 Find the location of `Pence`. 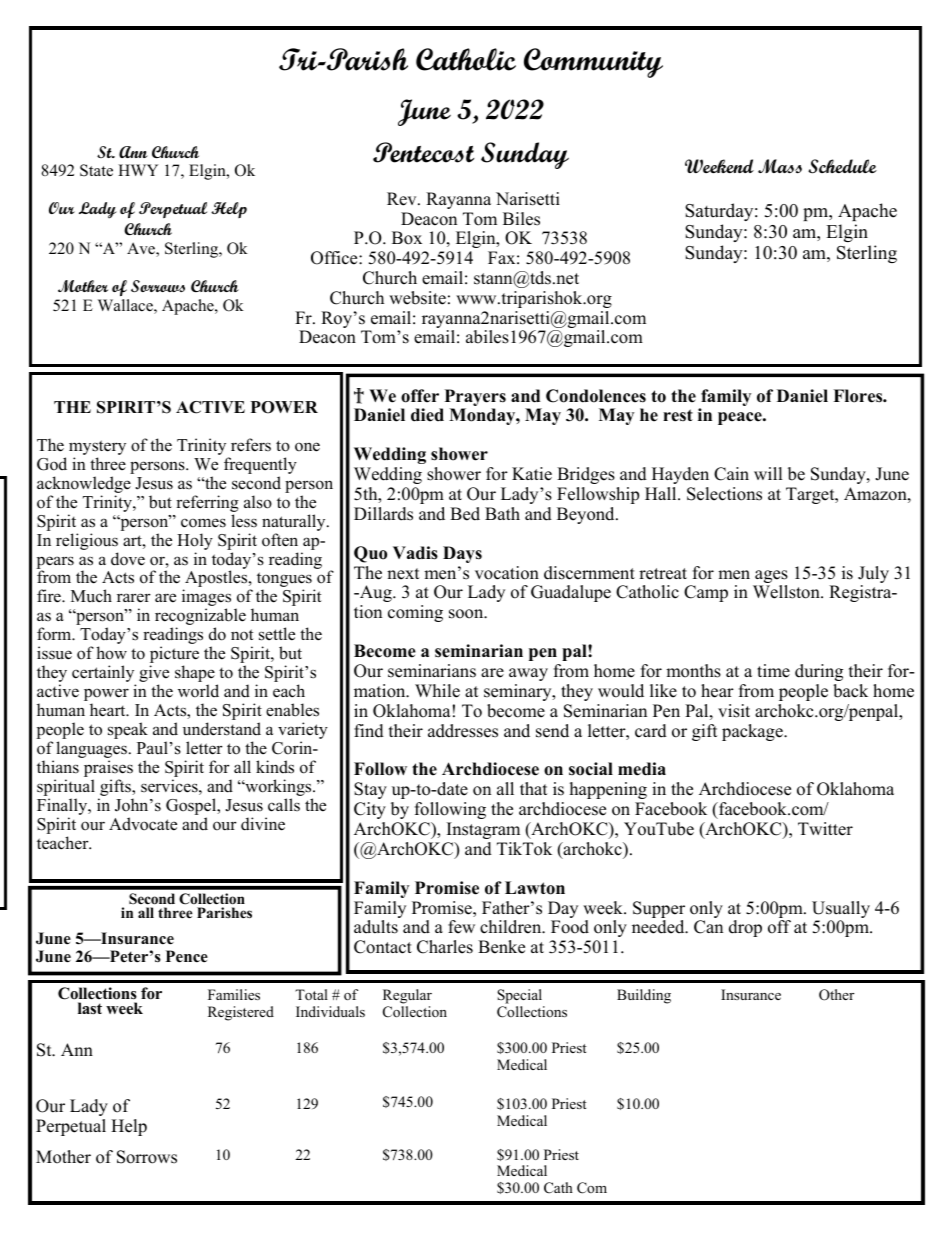

Pence is located at coordinates (187, 956).
